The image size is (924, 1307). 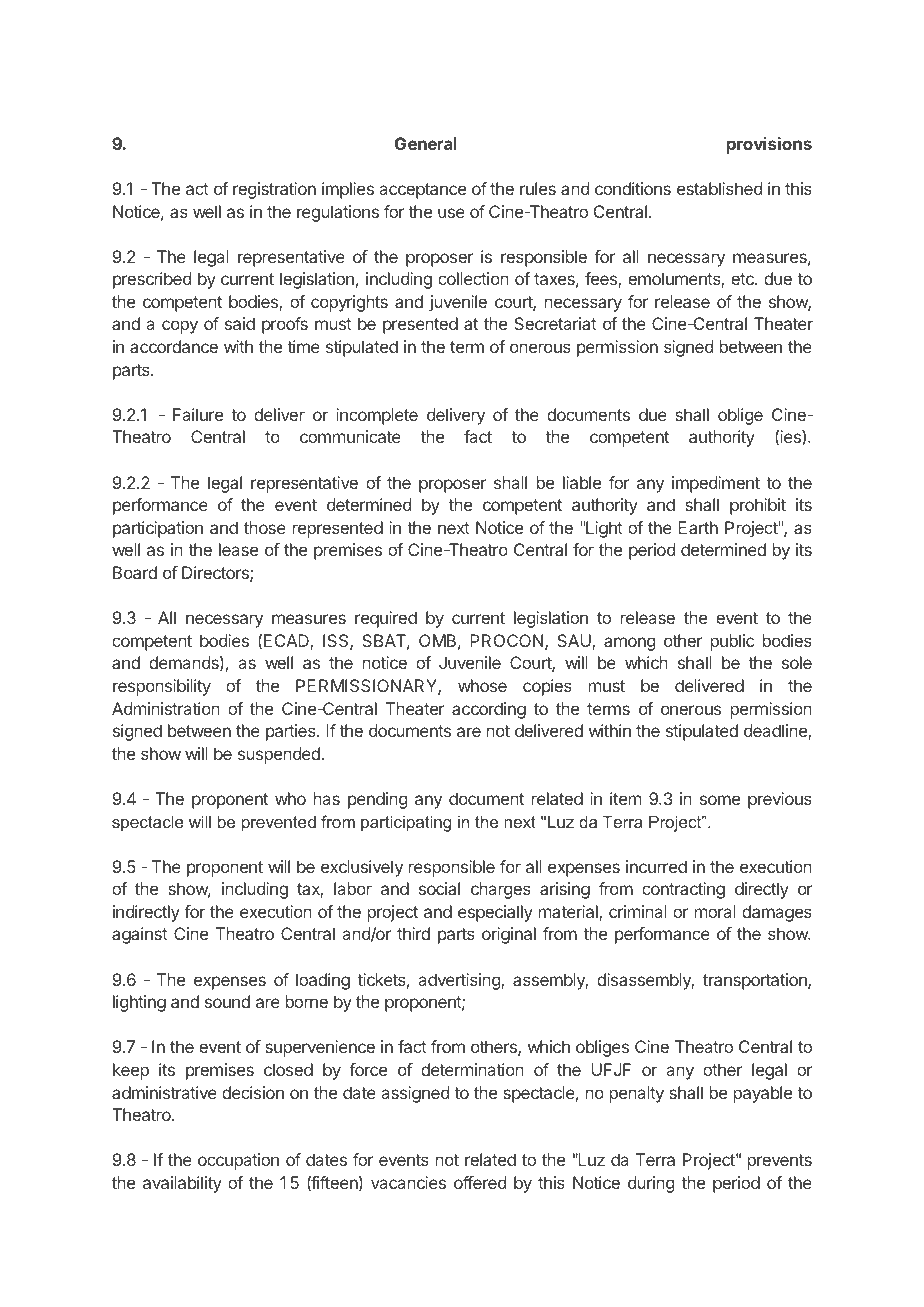 What do you see at coordinates (651, 1184) in the document?
I see `during` at bounding box center [651, 1184].
